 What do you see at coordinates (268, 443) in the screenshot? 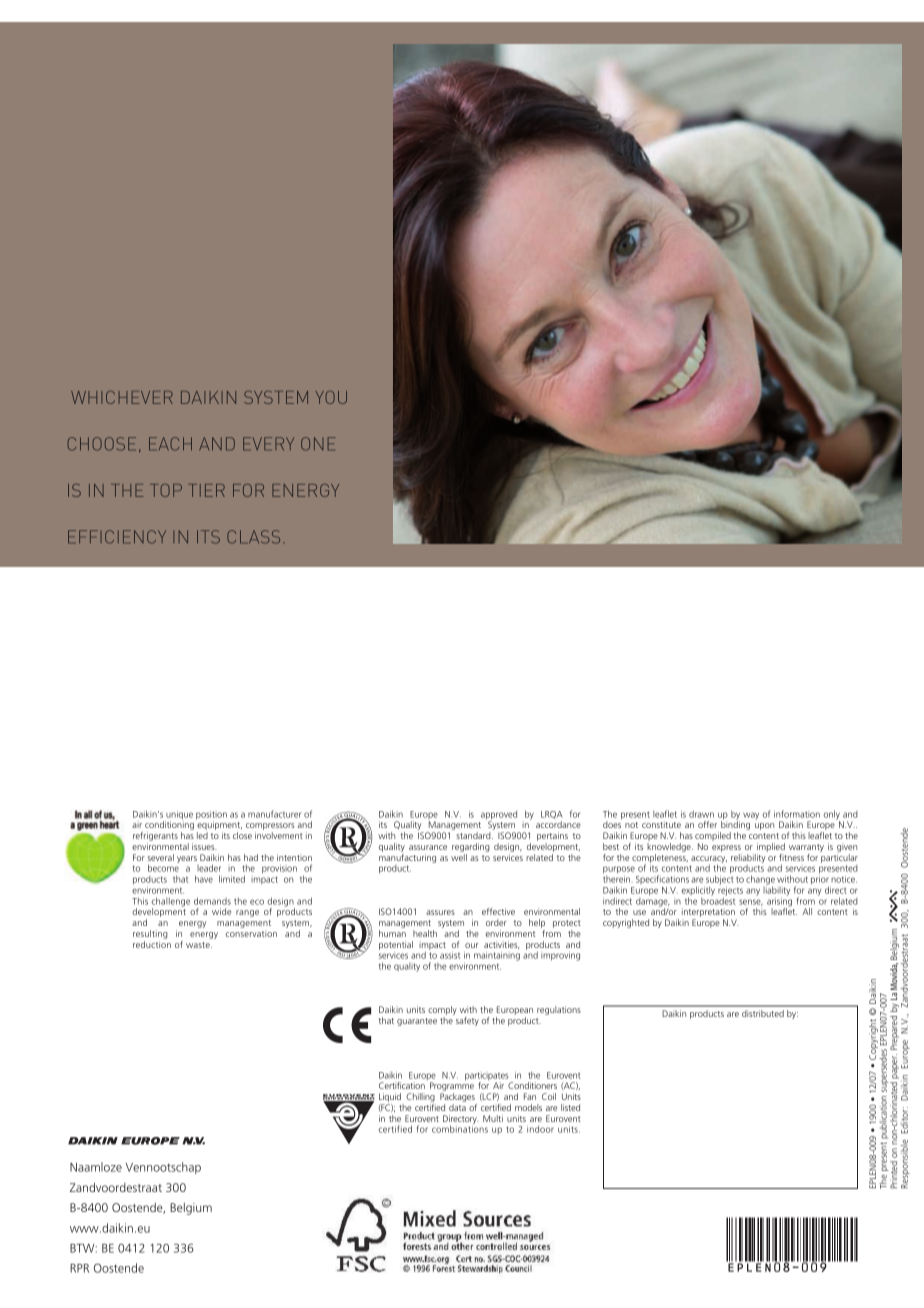
I see `EVERY` at bounding box center [268, 443].
